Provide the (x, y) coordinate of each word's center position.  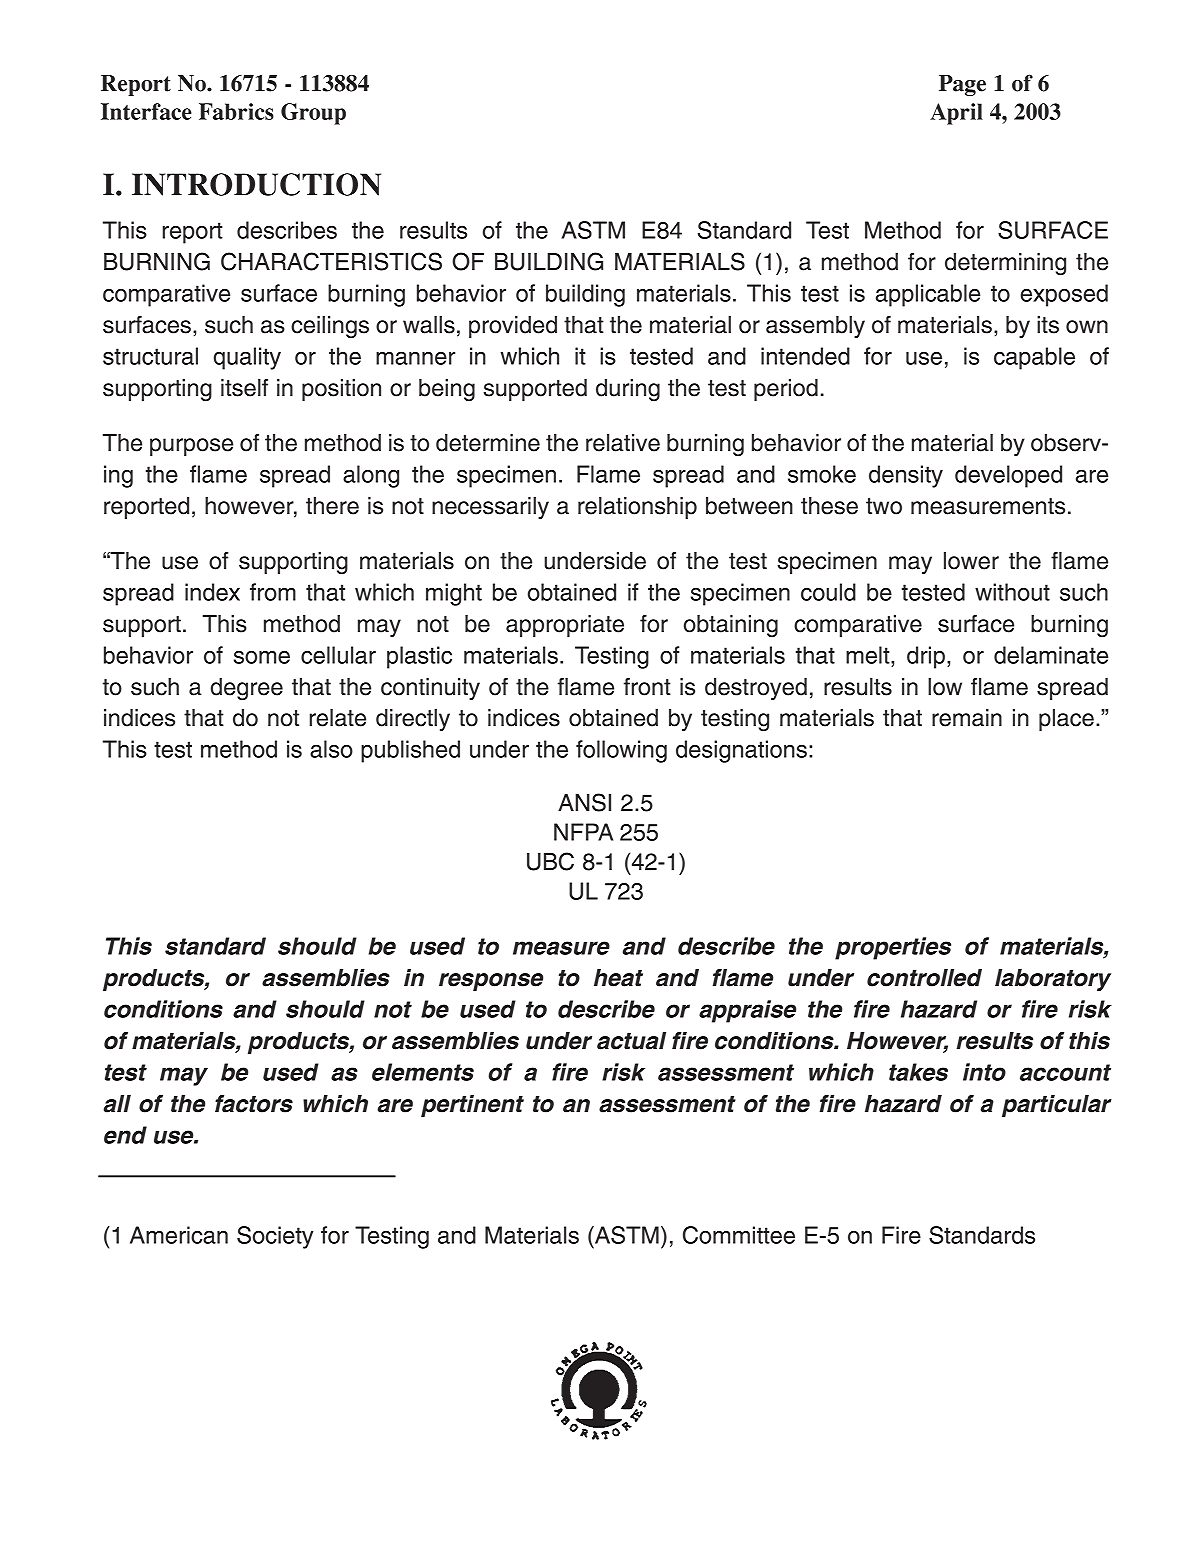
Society (275, 1237)
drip (926, 657)
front (647, 687)
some (262, 657)
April (956, 114)
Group (313, 114)
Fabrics (236, 111)
